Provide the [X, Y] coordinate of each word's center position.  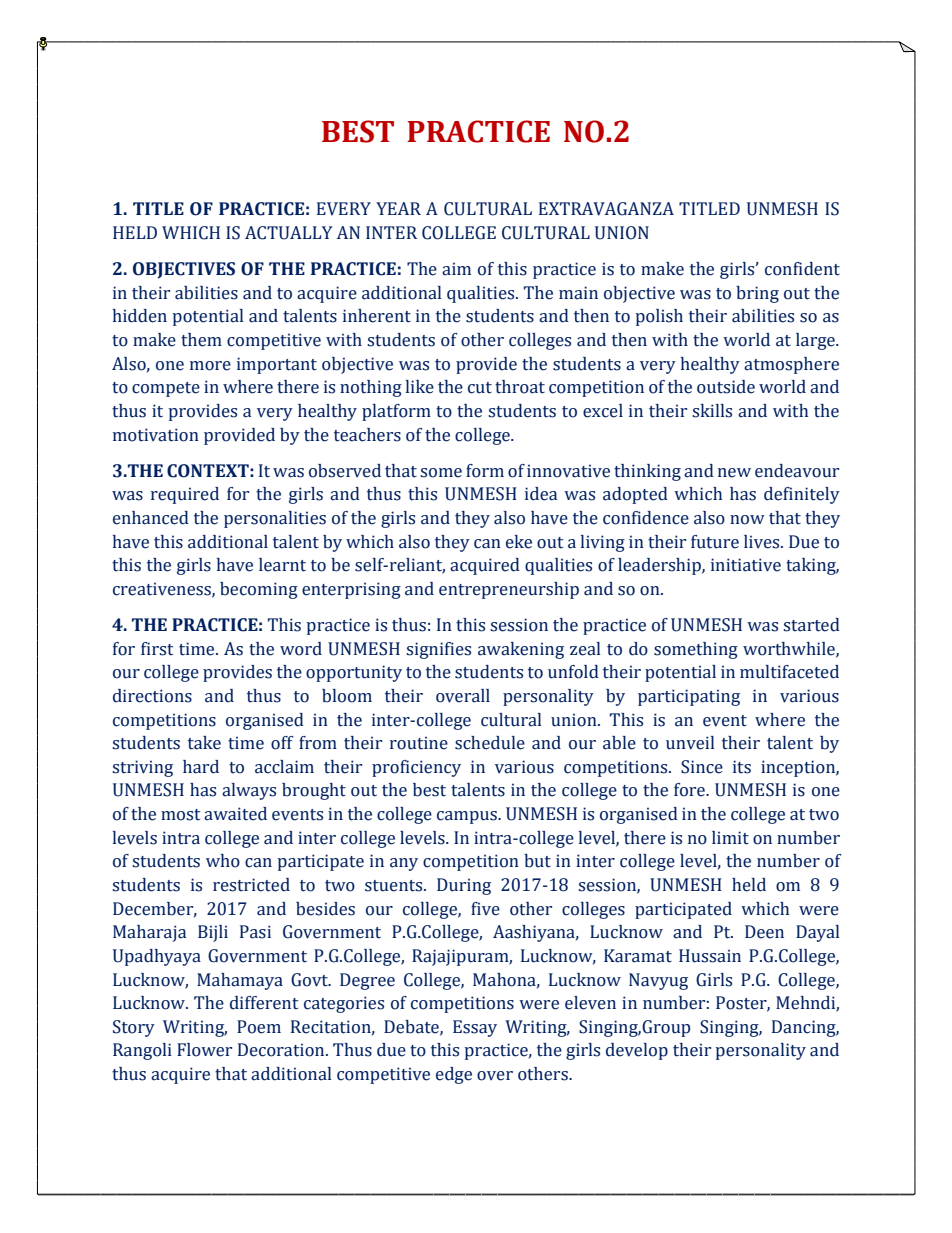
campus [468, 817]
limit [730, 838]
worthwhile [790, 649]
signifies [438, 650]
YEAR [398, 208]
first [157, 649]
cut [480, 388]
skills [712, 411]
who [223, 861]
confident [802, 269]
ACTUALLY [289, 233]
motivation [156, 435]
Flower [204, 1050]
